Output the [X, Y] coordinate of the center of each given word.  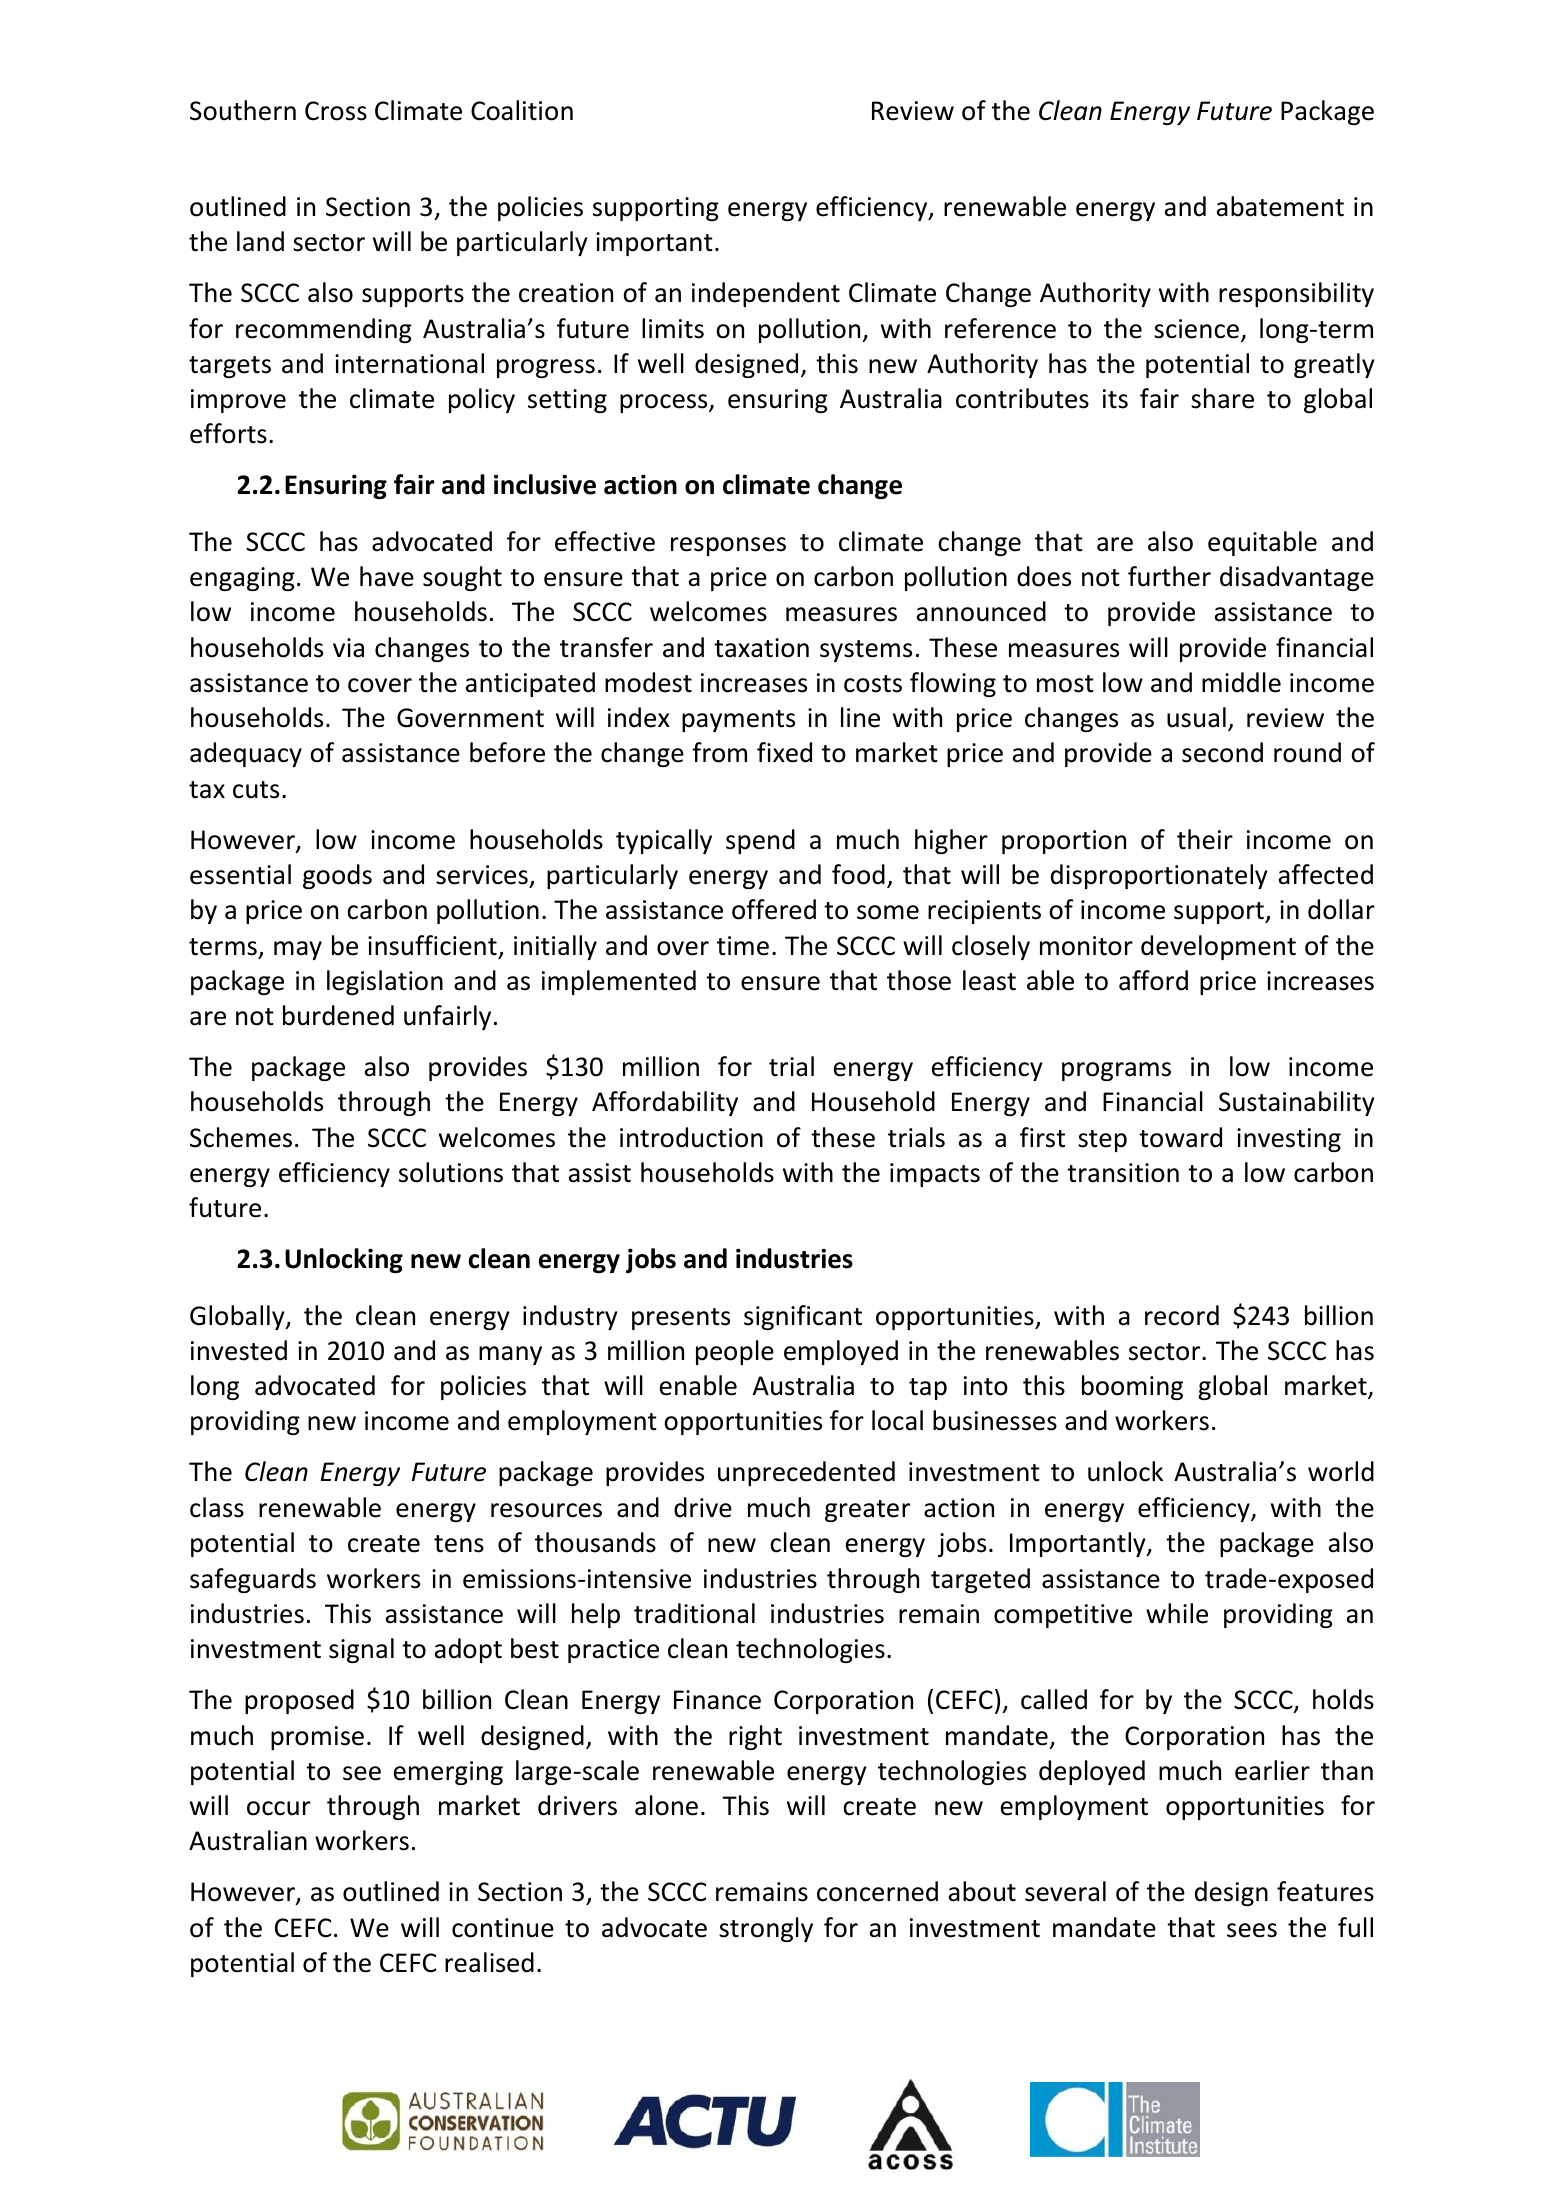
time [743, 946]
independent [766, 294]
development [1218, 947]
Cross [336, 111]
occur [279, 1808]
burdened [338, 1015]
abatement [1280, 206]
